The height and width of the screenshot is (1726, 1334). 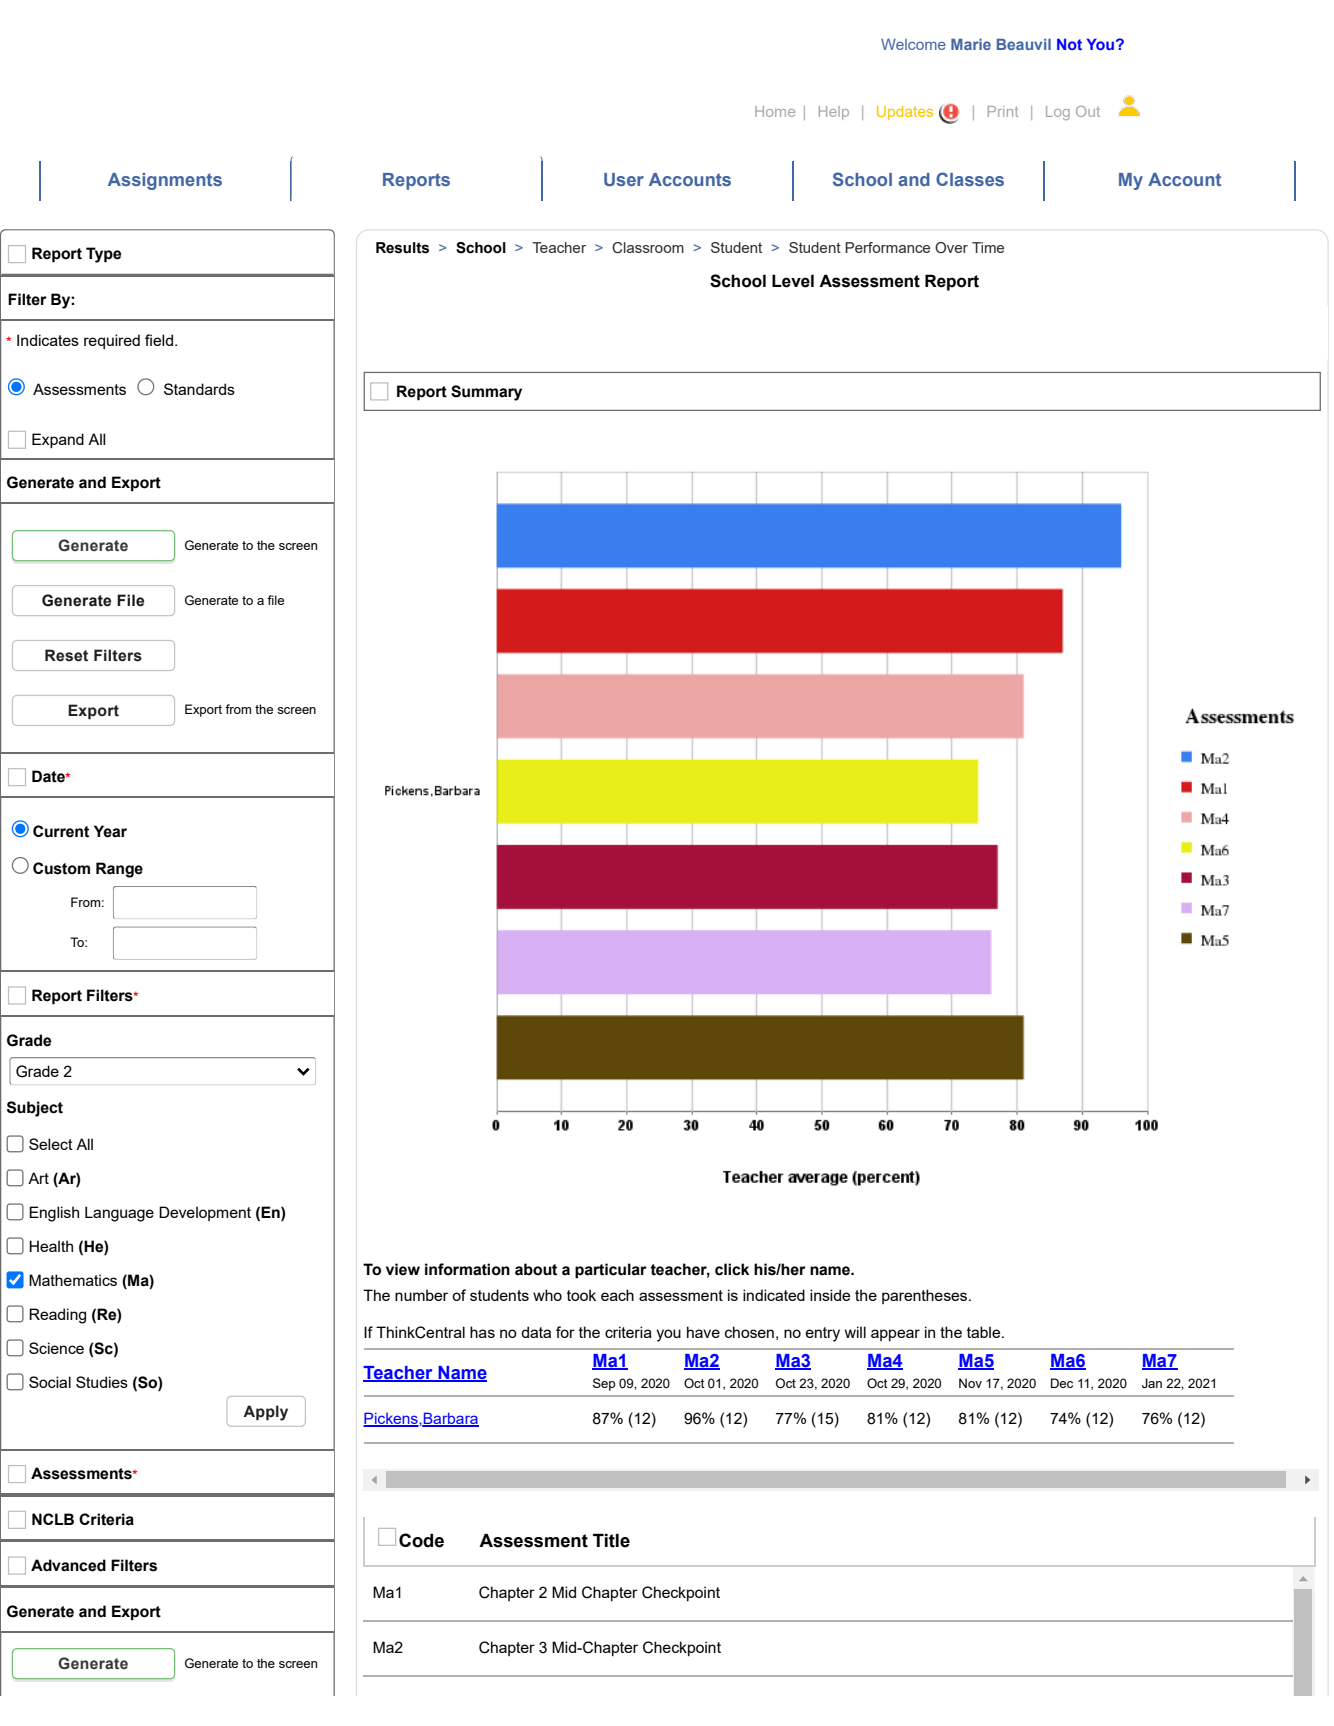 I want to click on NCLB, so click(x=53, y=1519).
